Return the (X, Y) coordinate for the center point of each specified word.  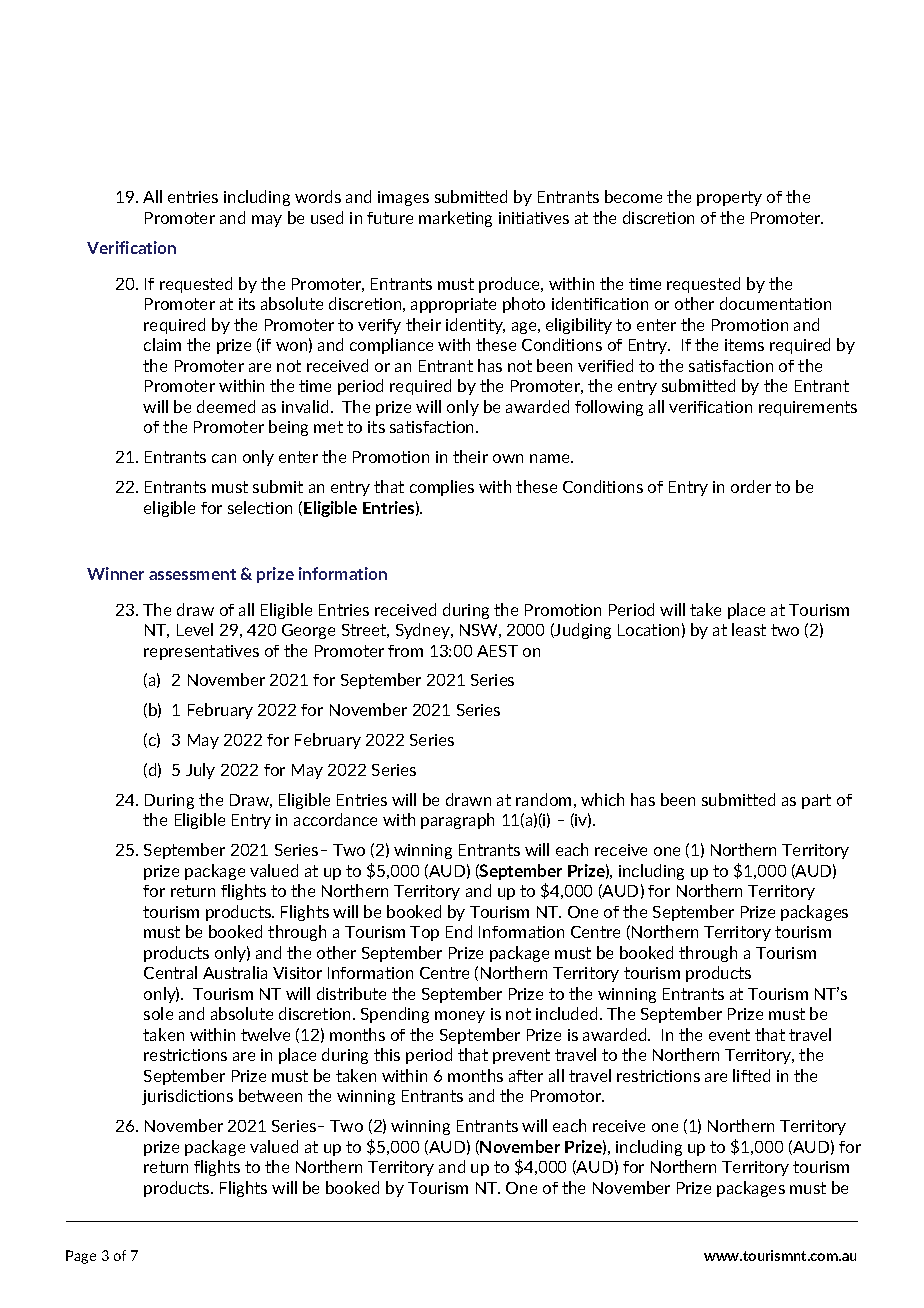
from (405, 651)
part (816, 801)
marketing (455, 219)
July (200, 771)
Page (81, 1257)
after (526, 1076)
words (318, 196)
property (729, 198)
